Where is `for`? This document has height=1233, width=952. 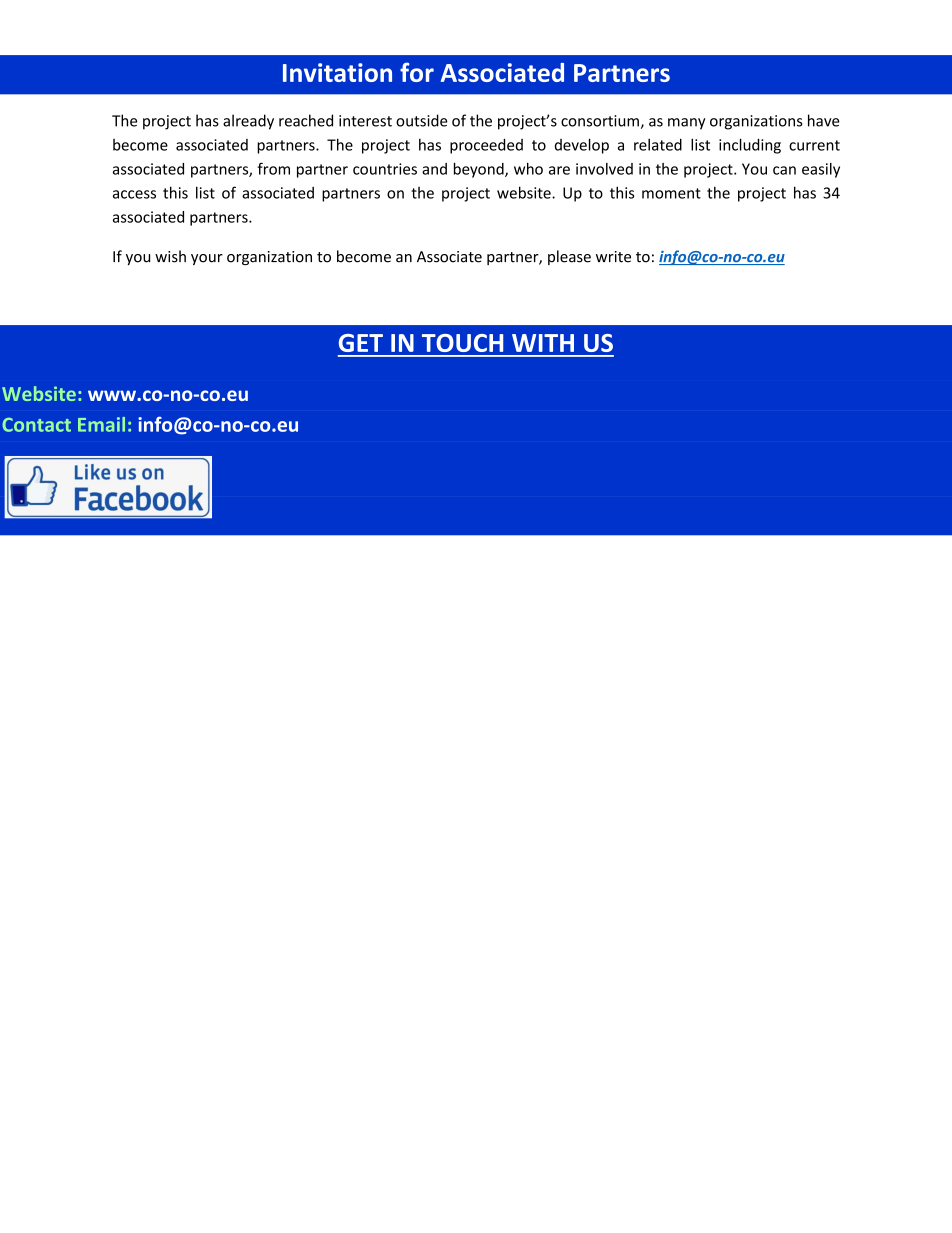 for is located at coordinates (417, 72).
